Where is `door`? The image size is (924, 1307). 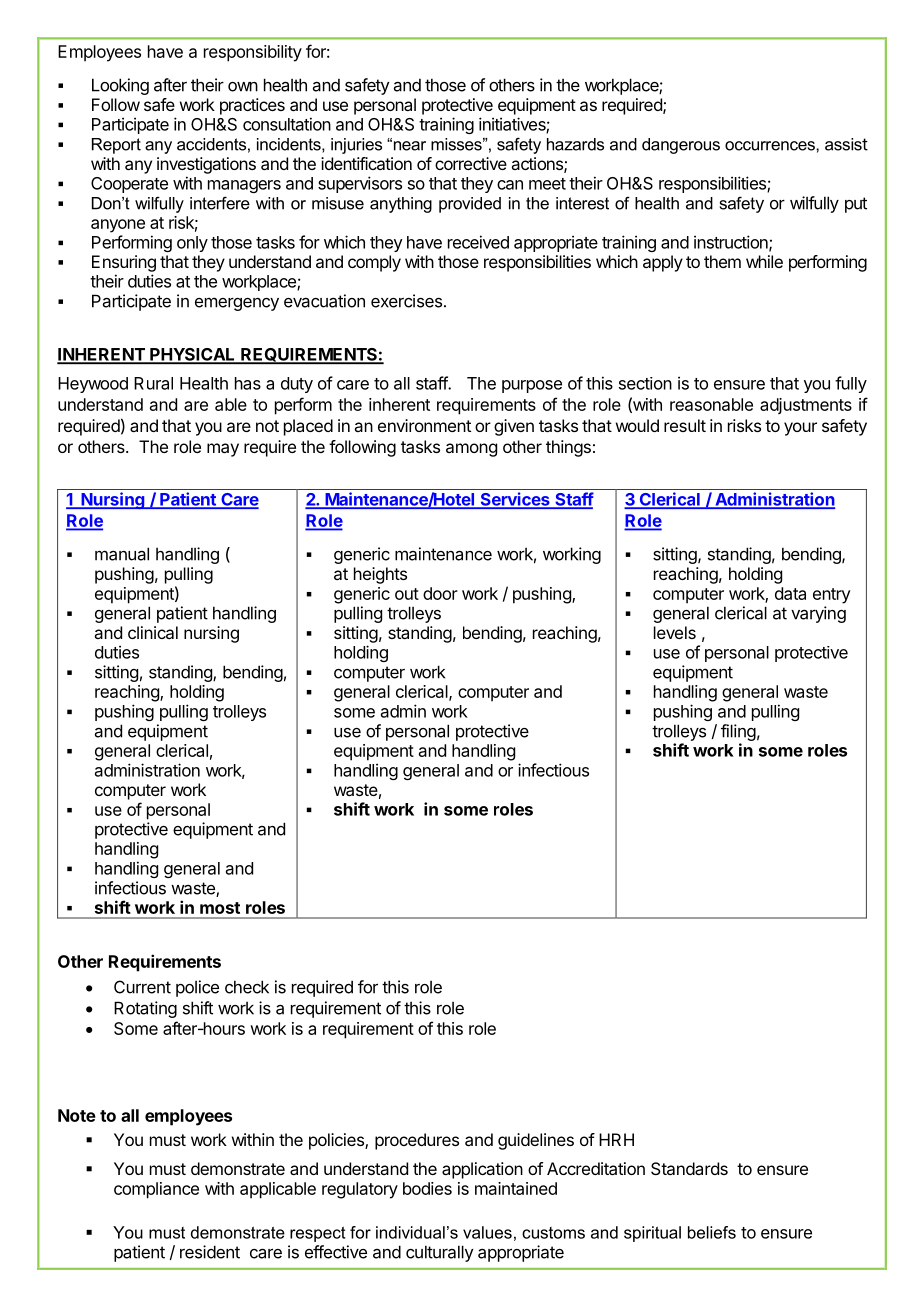
door is located at coordinates (440, 593).
